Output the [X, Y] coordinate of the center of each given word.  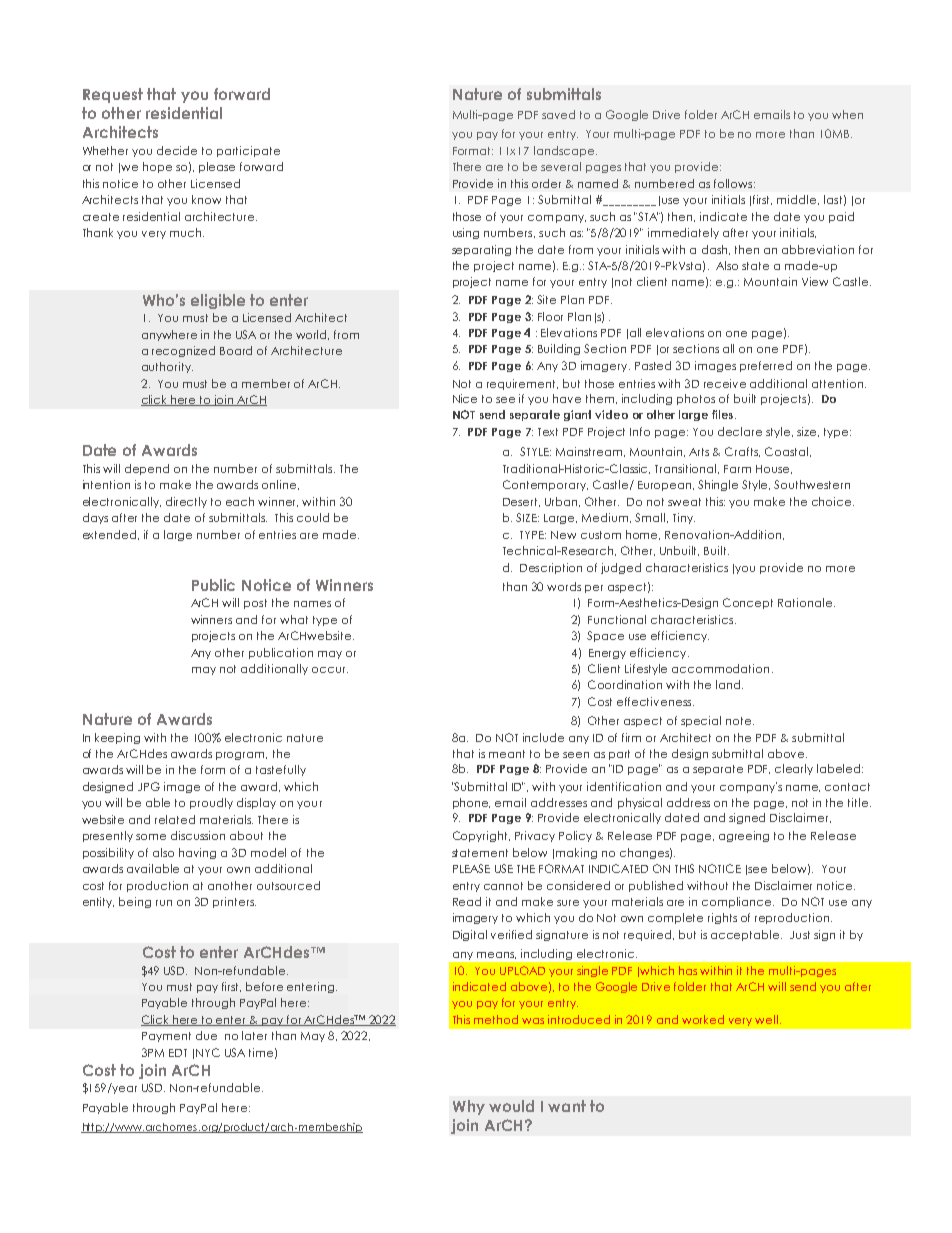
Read [467, 901]
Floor [550, 316]
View [815, 281]
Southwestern [812, 484]
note [740, 721]
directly [186, 502]
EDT [178, 1053]
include [543, 737]
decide [177, 150]
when [847, 114]
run [164, 903]
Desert [521, 502]
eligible [218, 301]
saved [558, 114]
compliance [738, 902]
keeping [117, 738]
